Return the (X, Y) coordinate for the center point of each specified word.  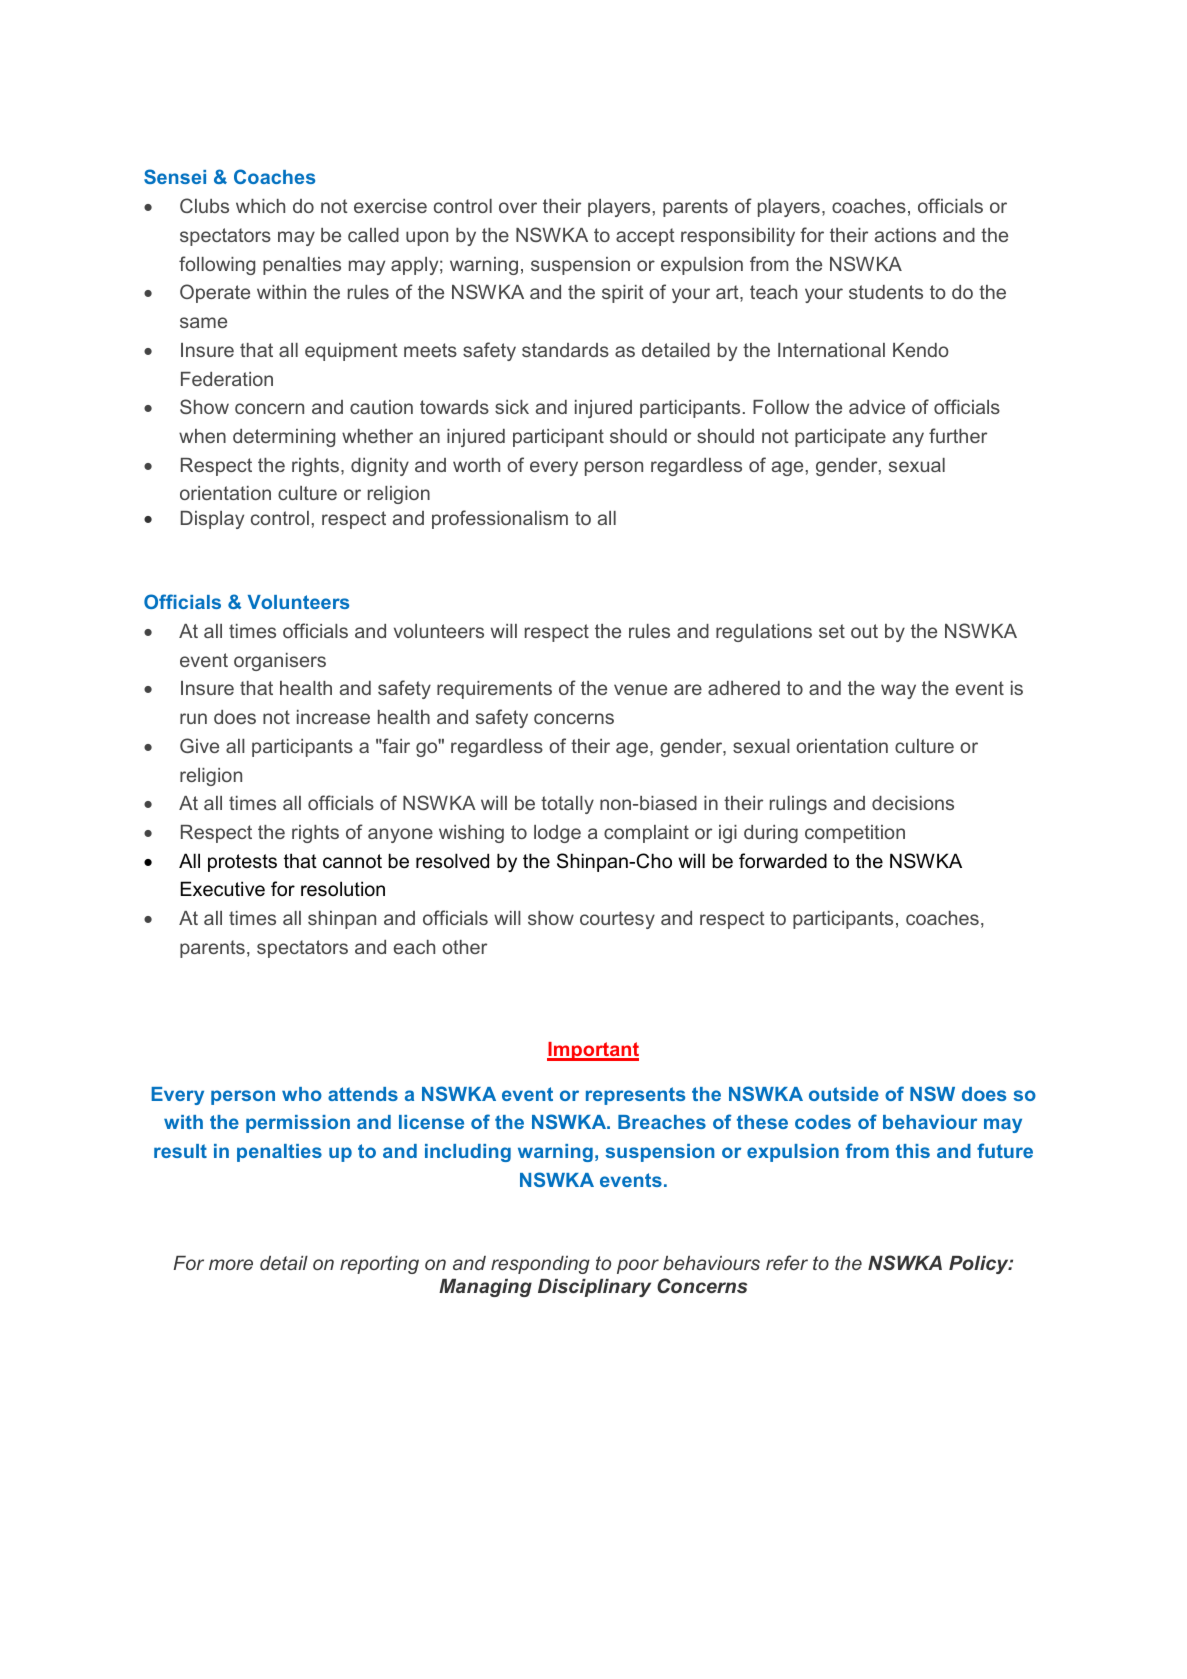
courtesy (617, 920)
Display (212, 520)
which (260, 206)
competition (855, 834)
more (231, 1264)
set (832, 631)
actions (905, 235)
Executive (223, 889)
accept (645, 237)
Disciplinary (594, 1288)
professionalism (500, 519)
